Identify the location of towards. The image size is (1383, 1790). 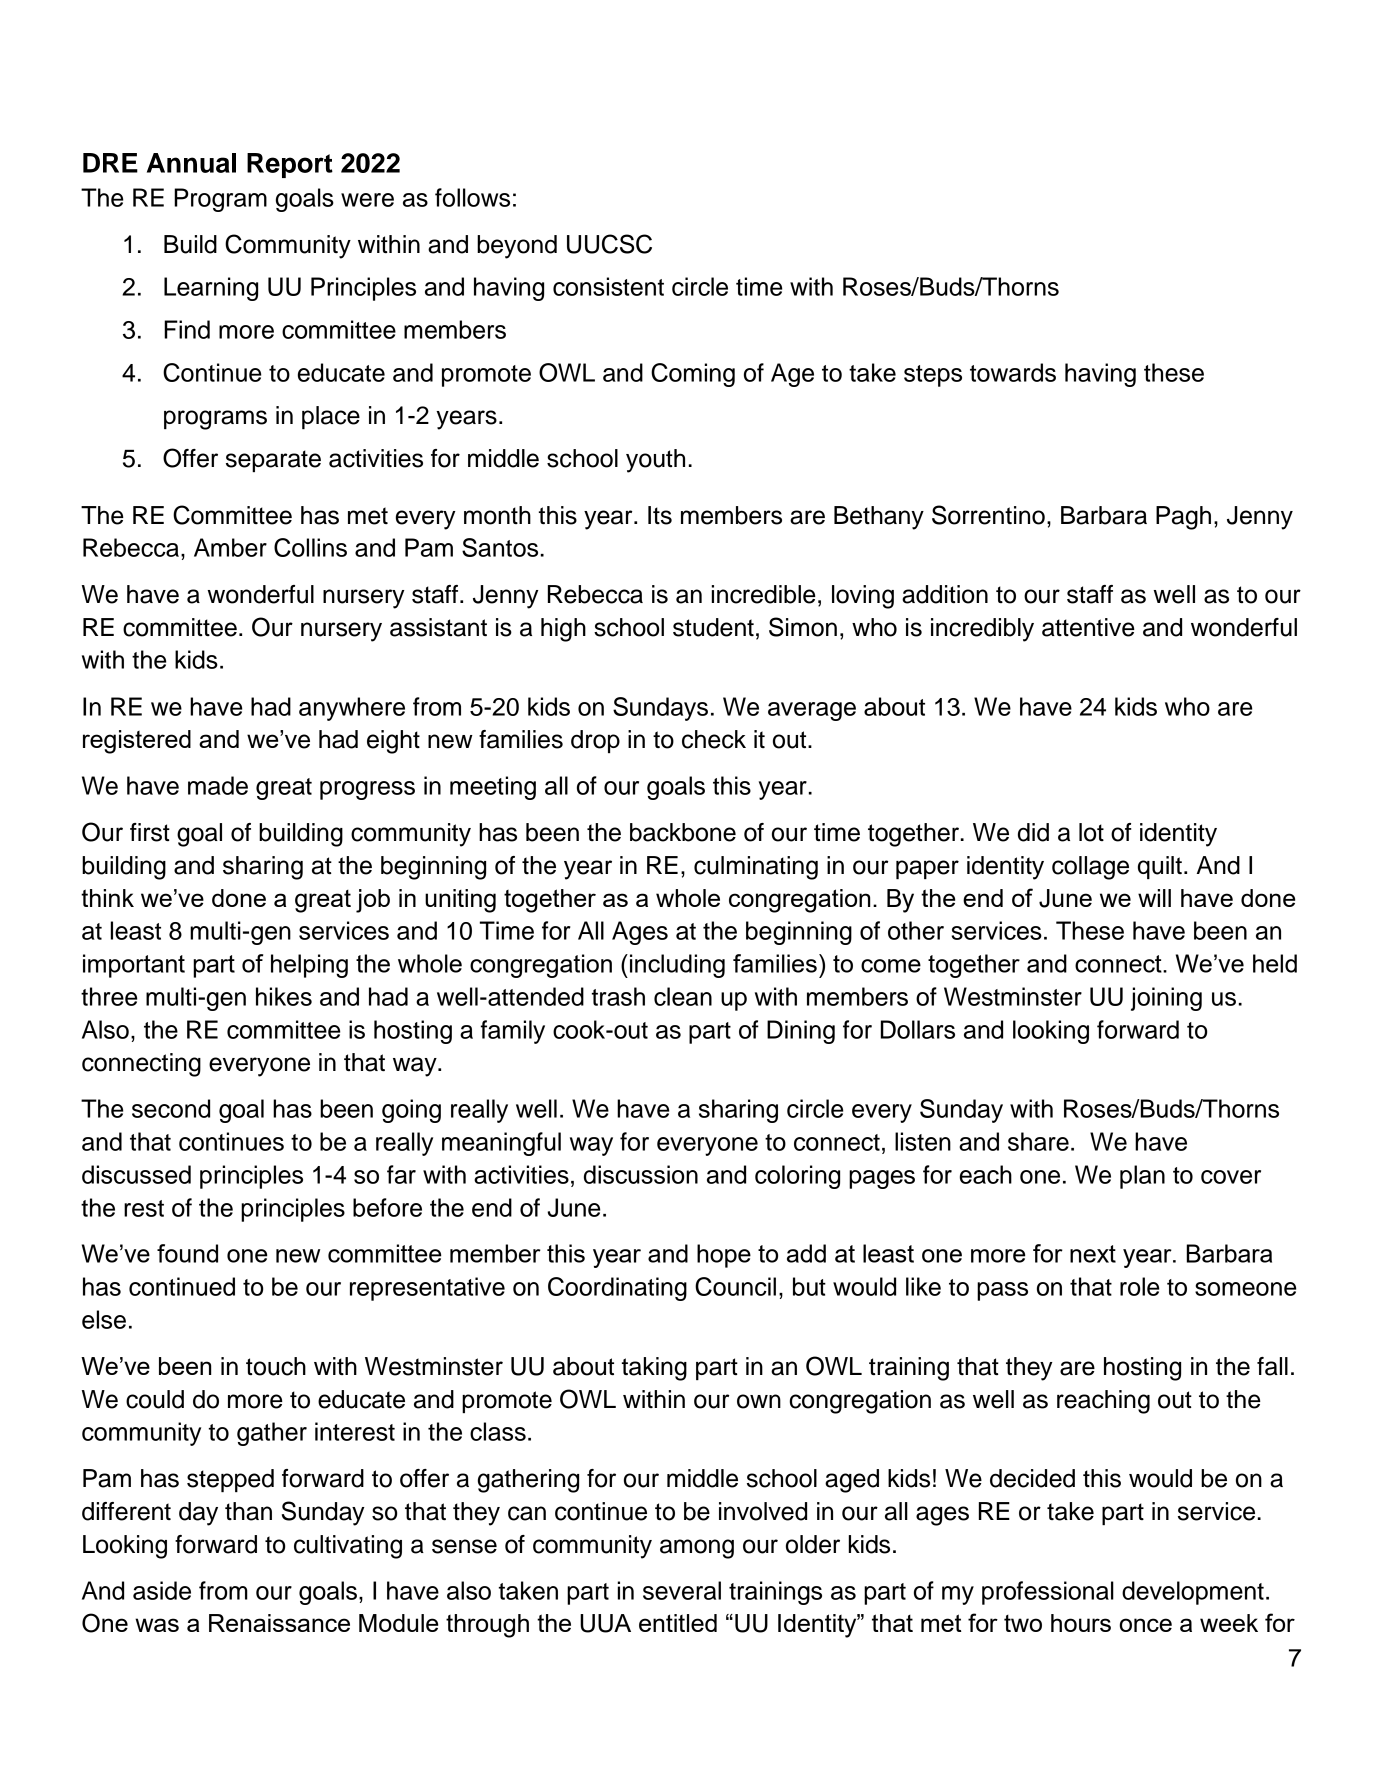
(1013, 372).
